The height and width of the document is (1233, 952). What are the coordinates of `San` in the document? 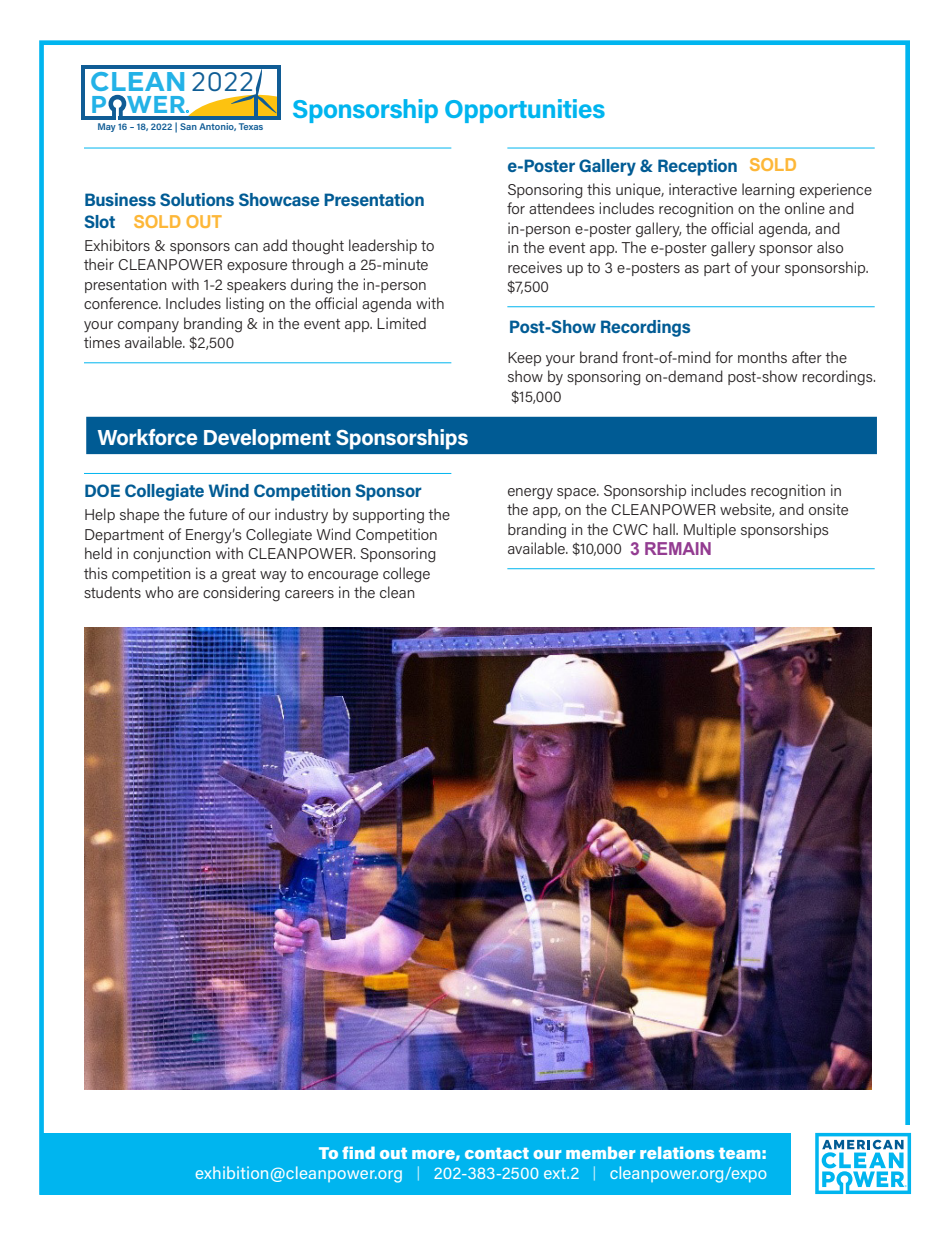 It's located at (188, 126).
